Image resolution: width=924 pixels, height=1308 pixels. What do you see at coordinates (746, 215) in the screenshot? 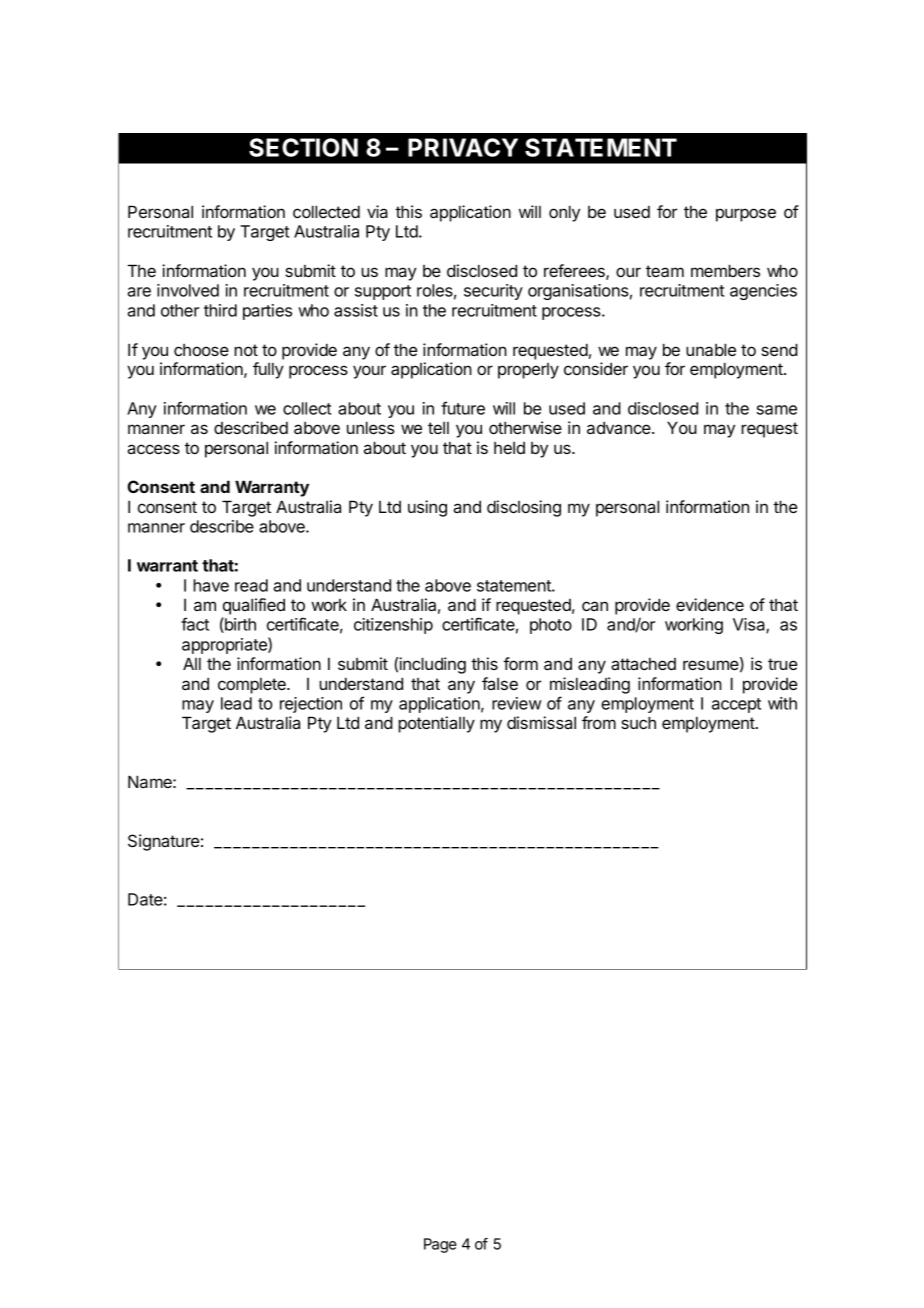
I see `purpose` at bounding box center [746, 215].
